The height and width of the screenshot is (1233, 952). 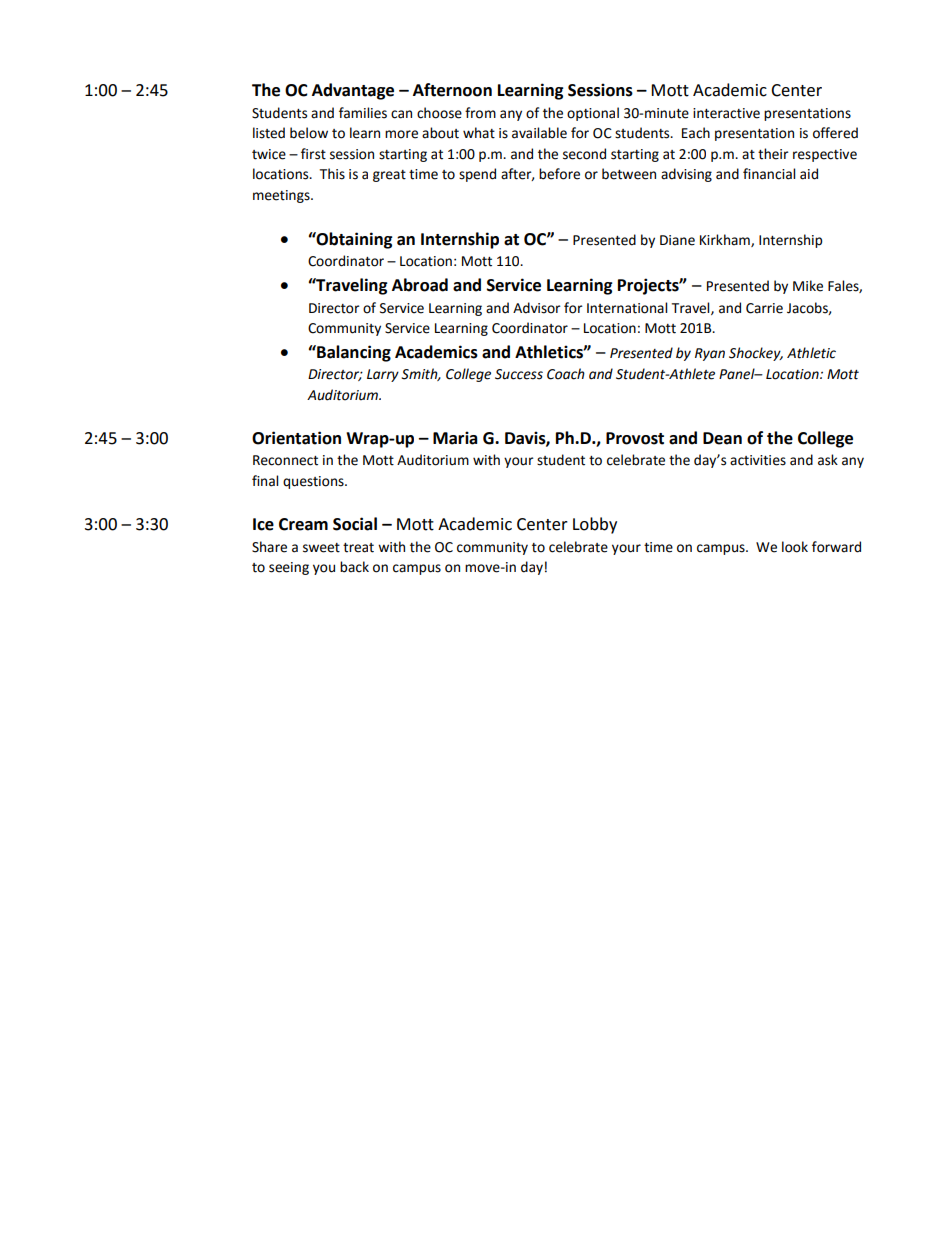 What do you see at coordinates (566, 374) in the screenshot?
I see `Coach` at bounding box center [566, 374].
